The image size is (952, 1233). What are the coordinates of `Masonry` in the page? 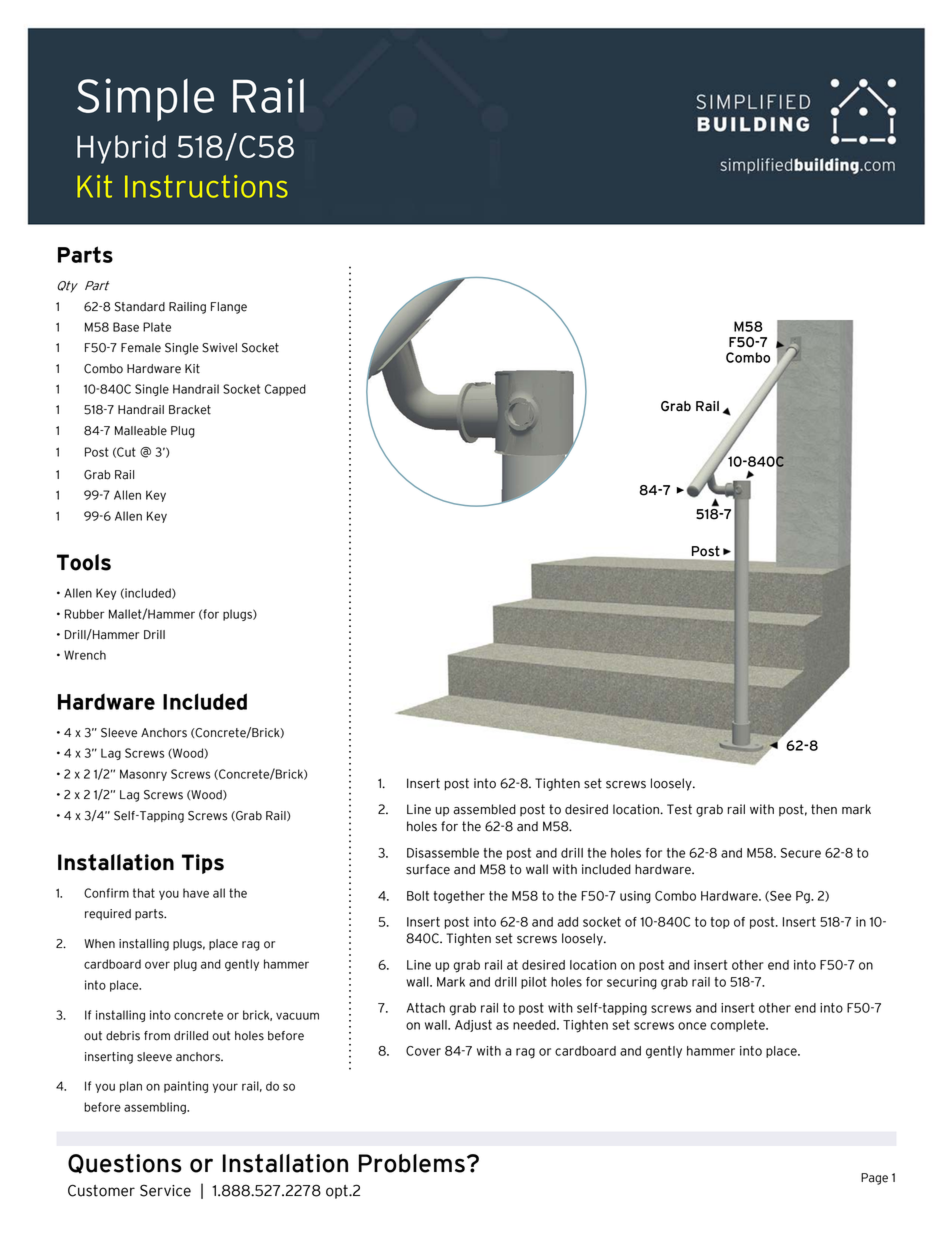 It's located at (143, 775).
